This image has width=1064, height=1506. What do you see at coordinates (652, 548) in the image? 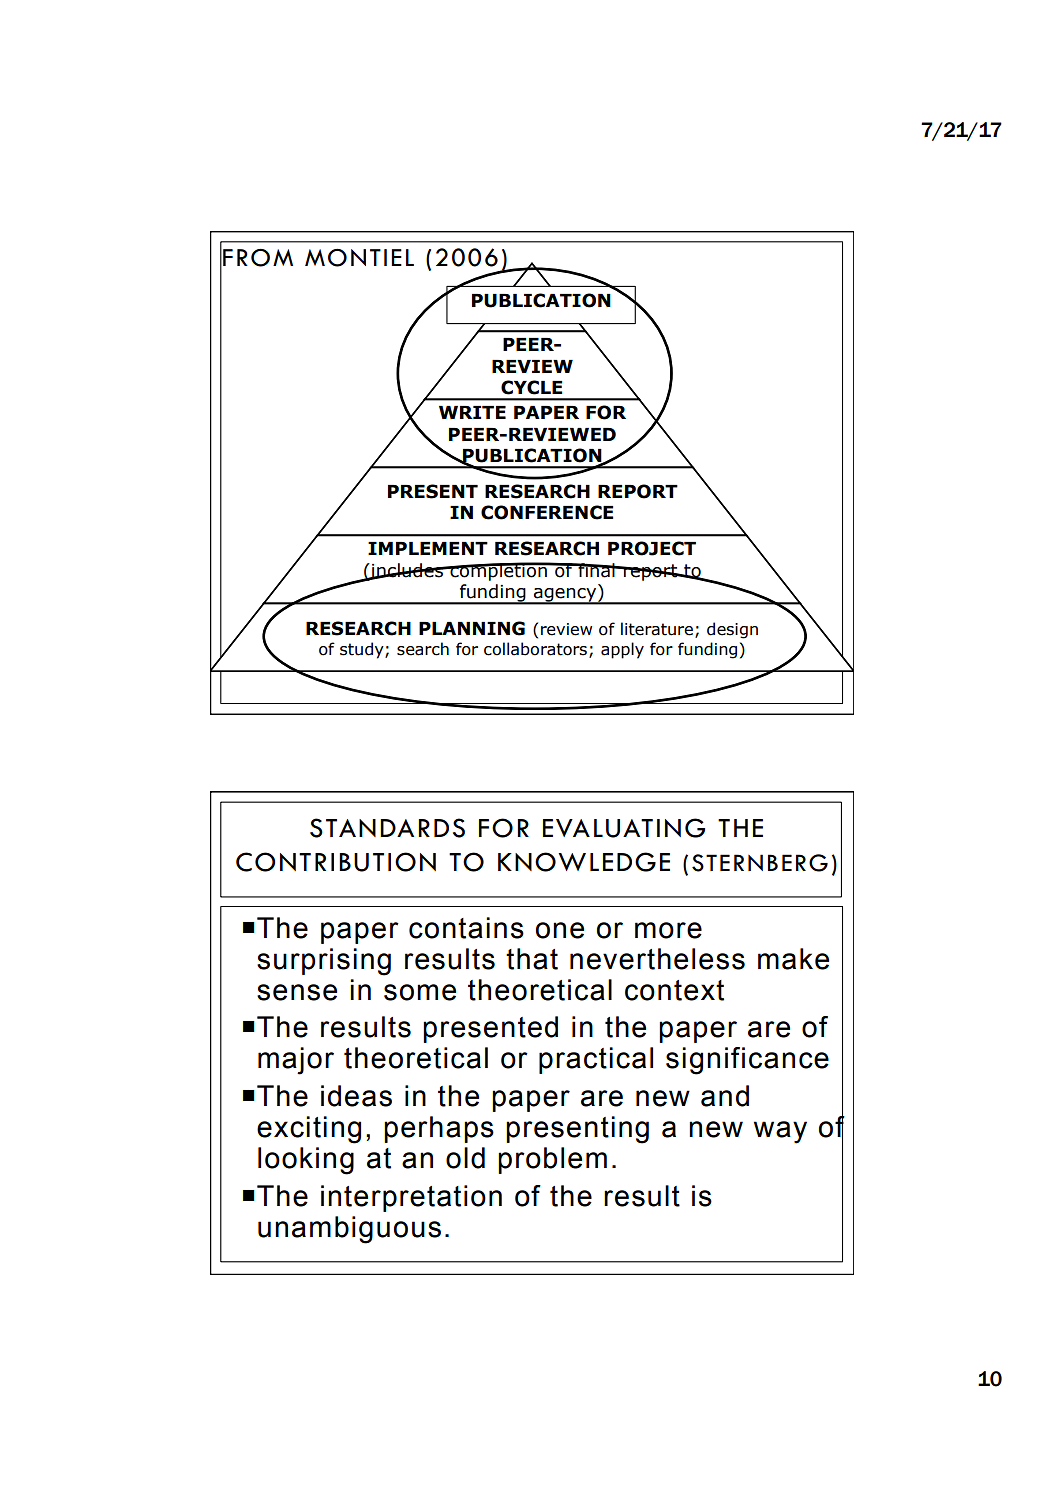
I see `PROJECT` at bounding box center [652, 548].
